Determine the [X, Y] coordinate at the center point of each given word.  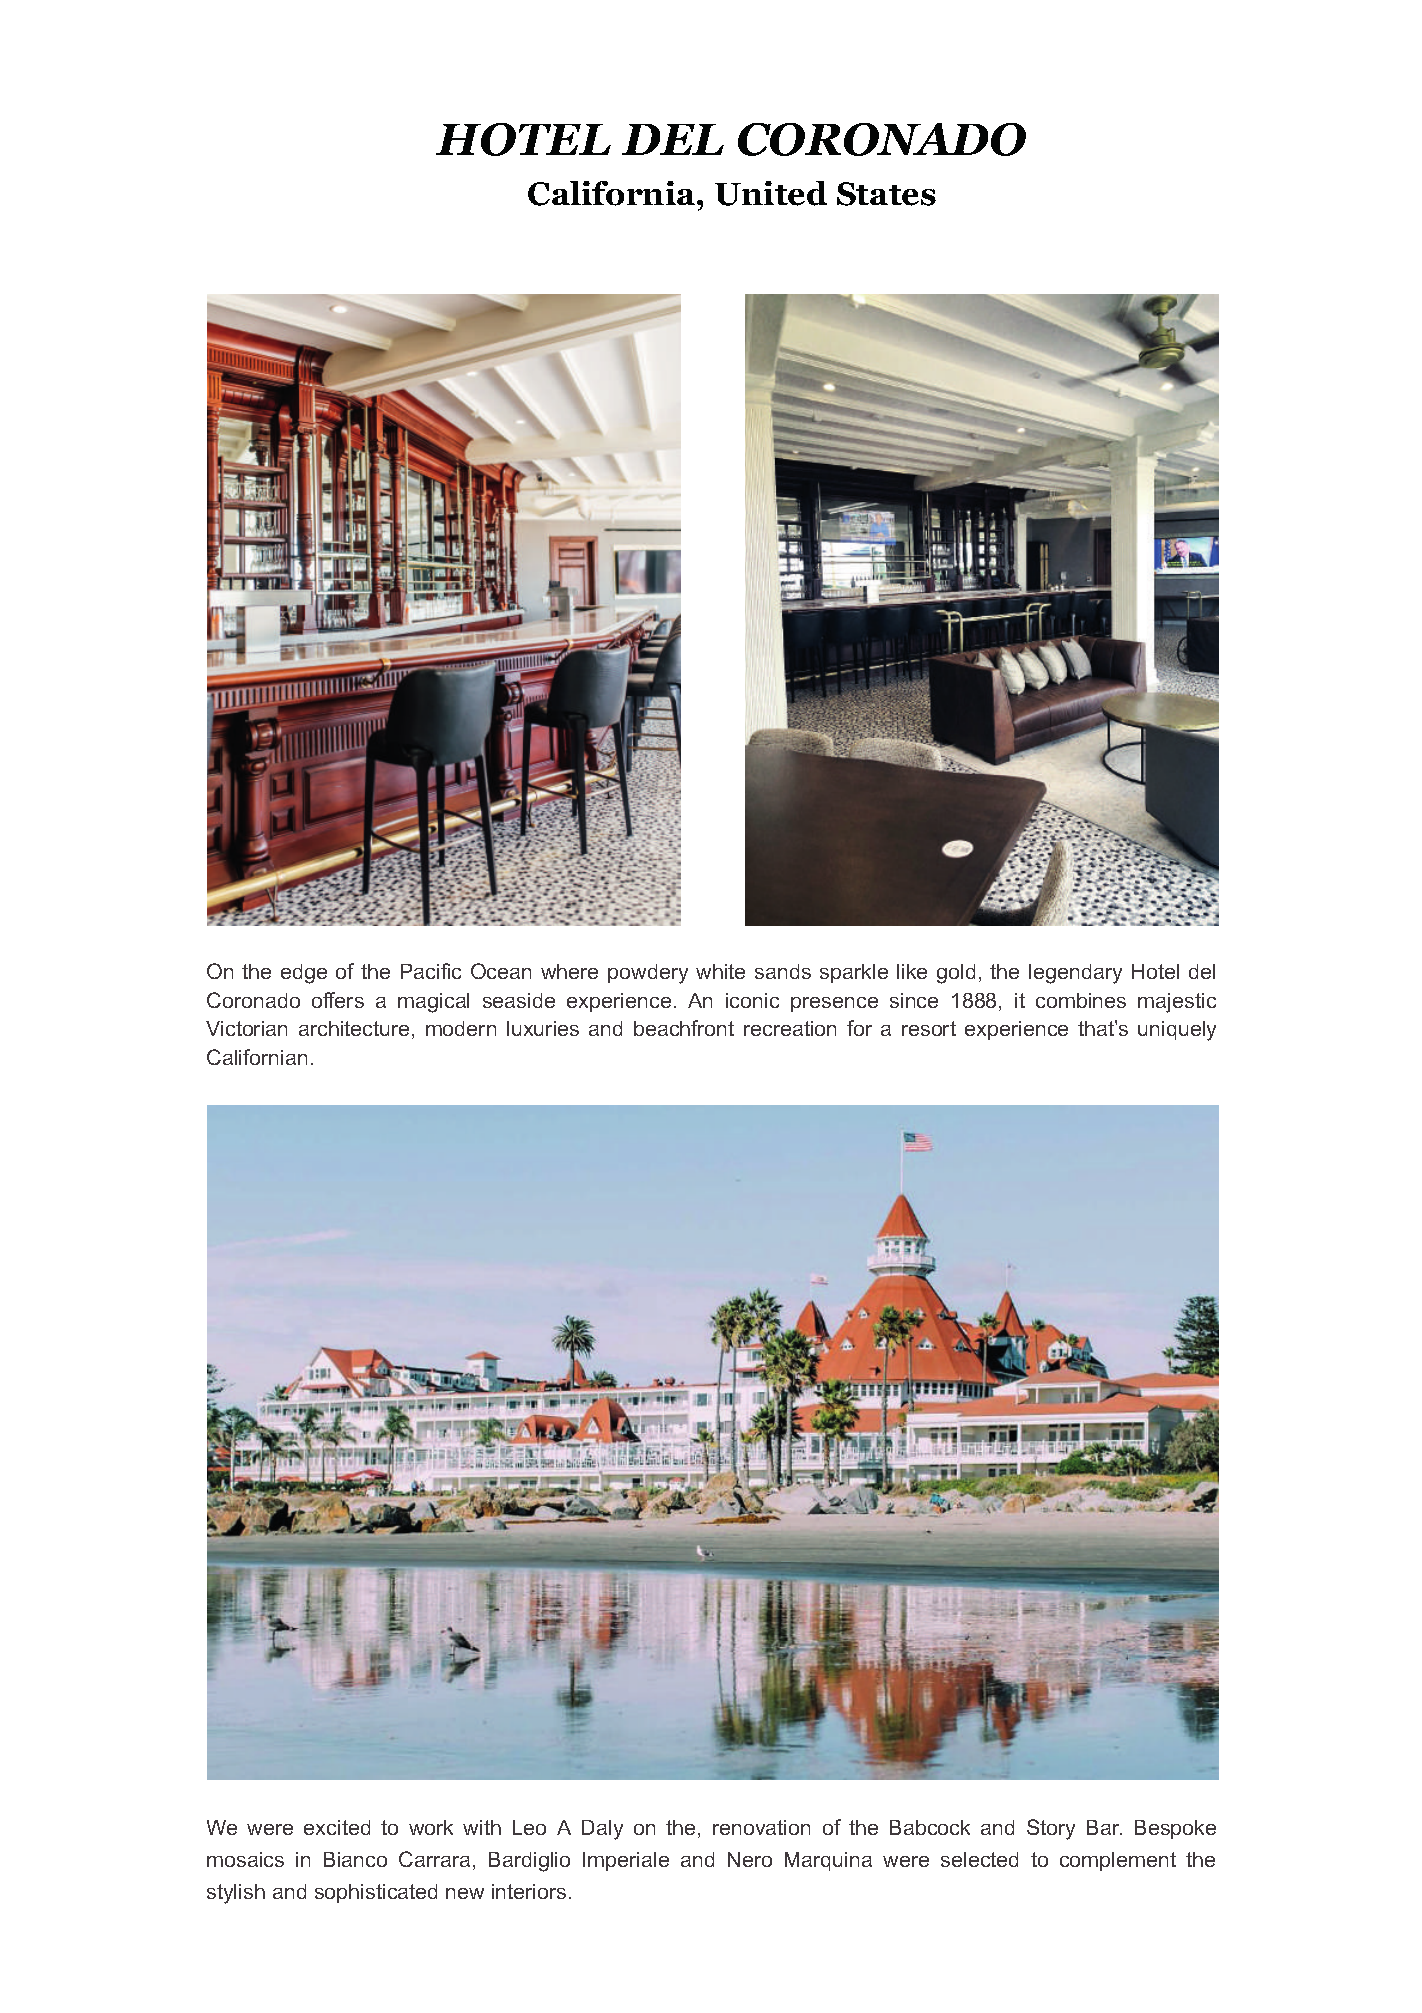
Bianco [355, 1859]
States [886, 194]
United [771, 193]
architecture [354, 1028]
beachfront [684, 1028]
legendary [1075, 974]
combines [1081, 1000]
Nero [750, 1859]
